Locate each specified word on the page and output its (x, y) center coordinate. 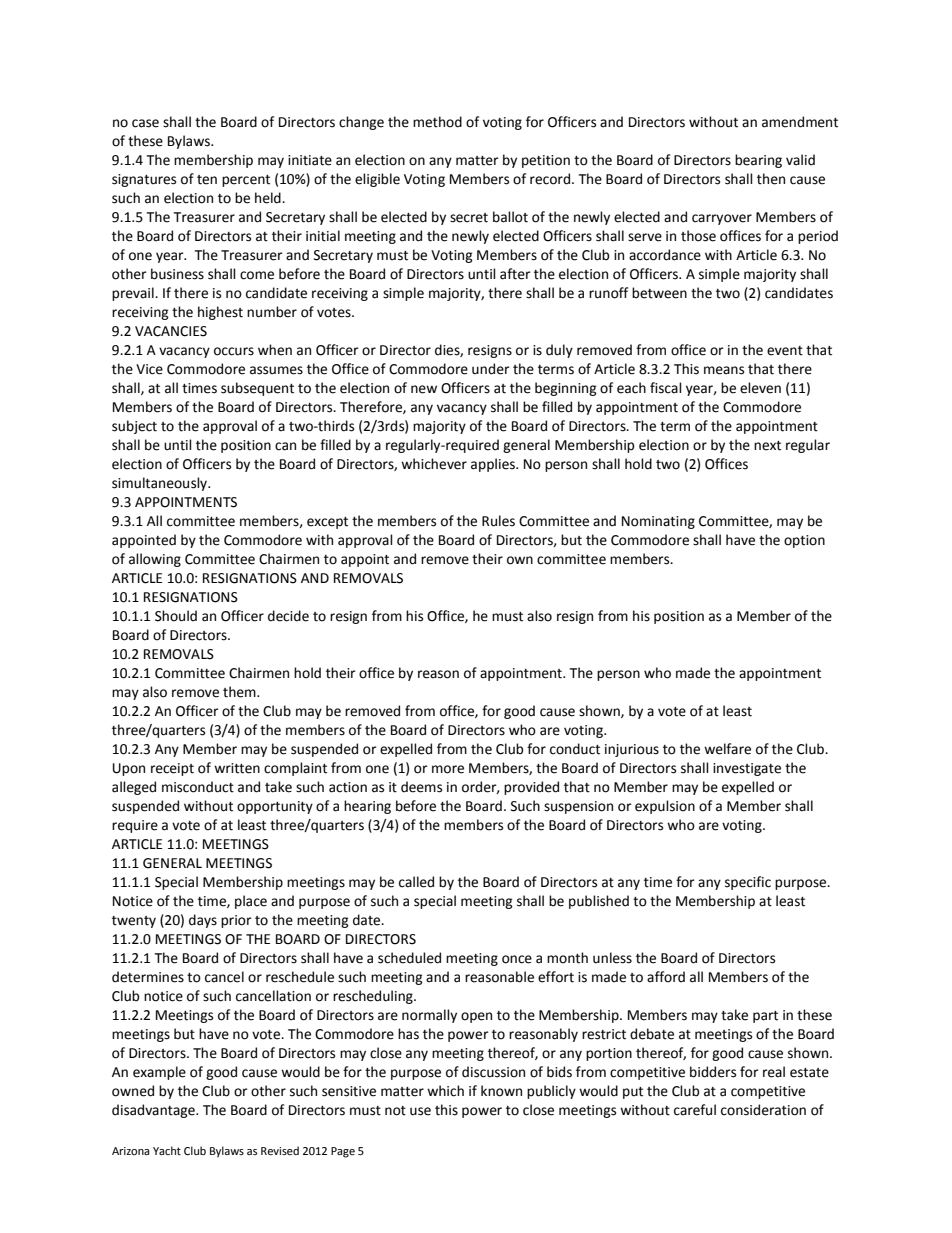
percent (246, 181)
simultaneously (160, 484)
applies (494, 465)
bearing (758, 161)
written (237, 768)
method (437, 122)
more (448, 769)
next (767, 446)
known (501, 1091)
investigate (747, 769)
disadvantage (154, 1111)
